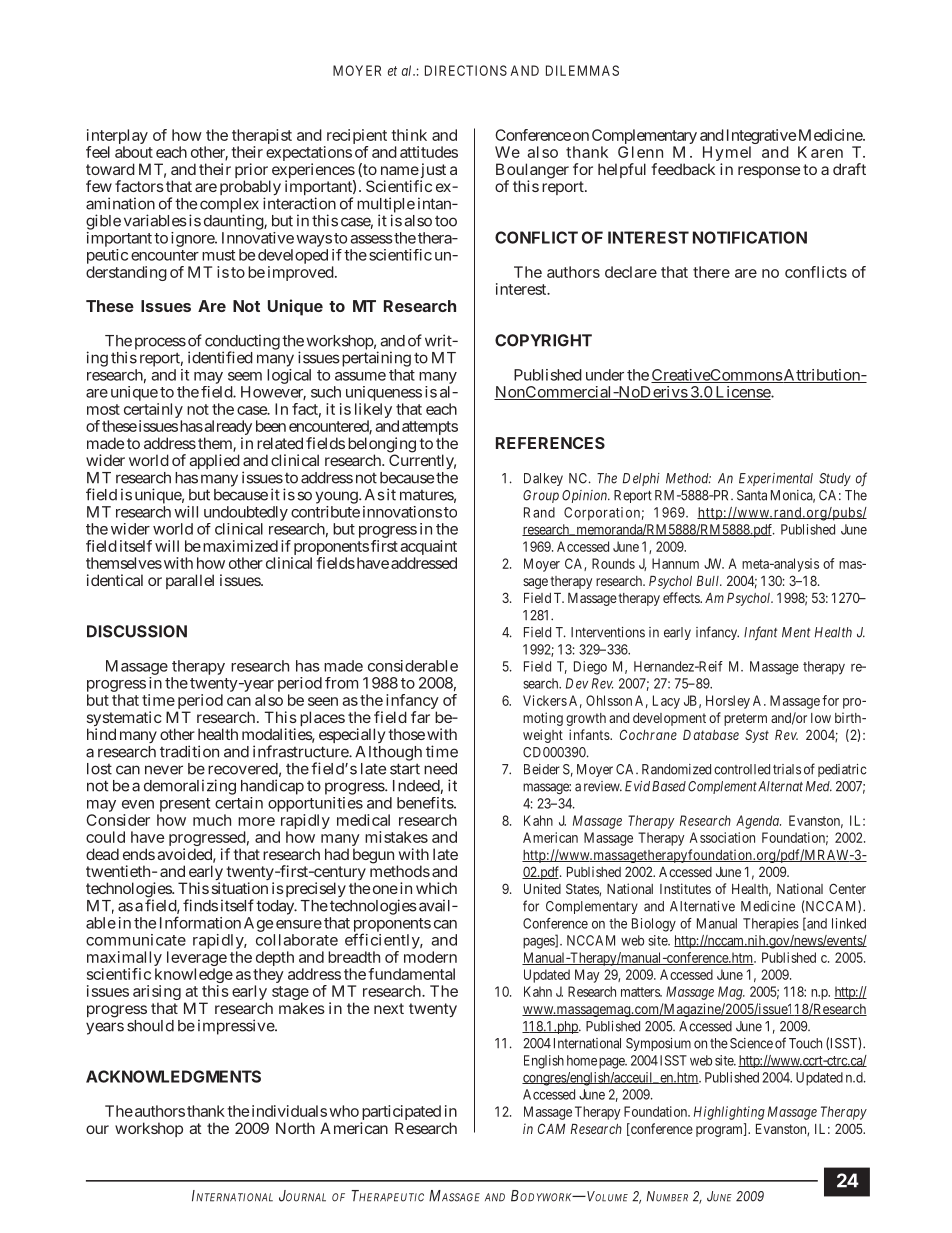  Describe the element at coordinates (466, 70) in the page. I see `DIRECTIONS` at that location.
